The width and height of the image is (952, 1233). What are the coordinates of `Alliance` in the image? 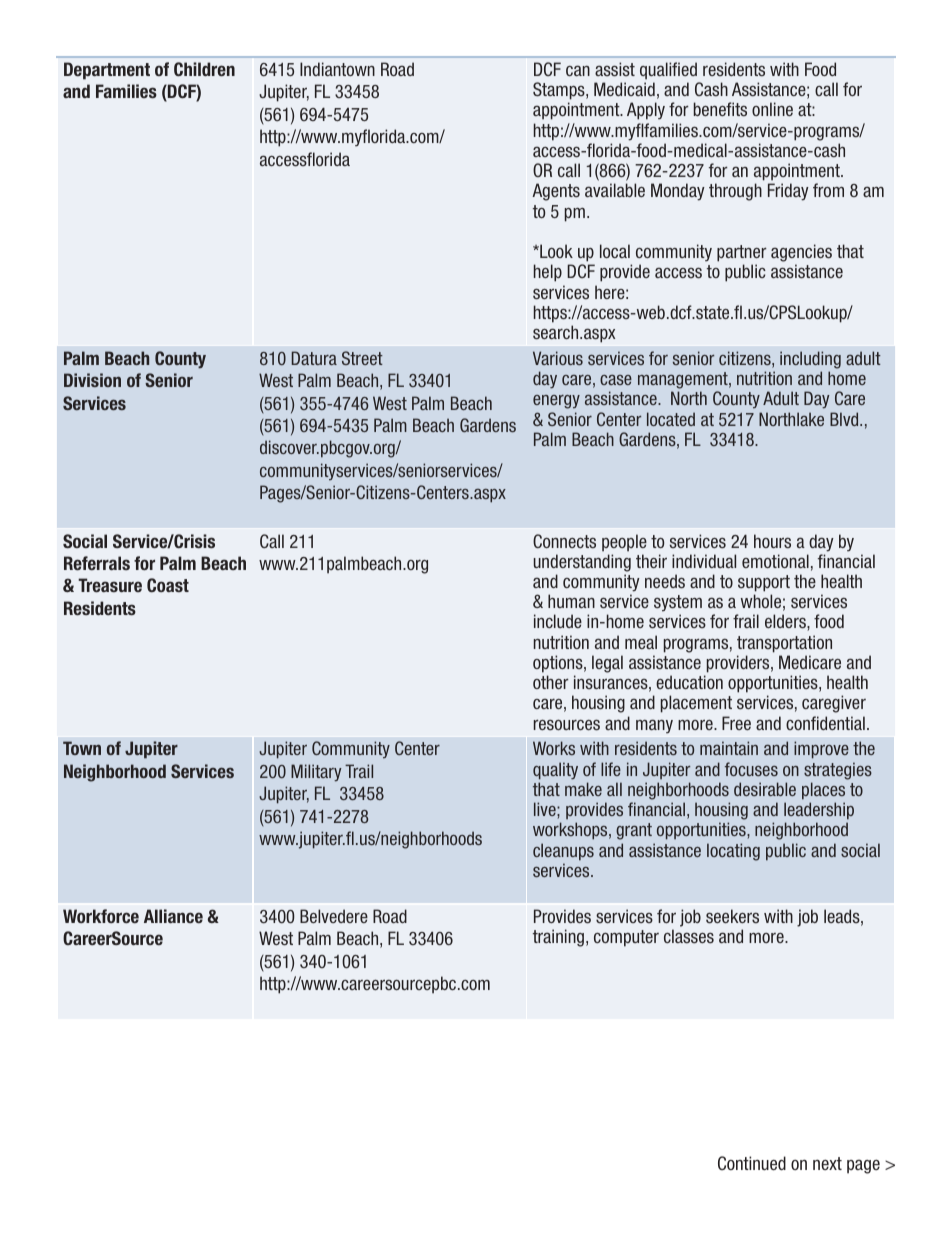 It's located at (173, 916).
